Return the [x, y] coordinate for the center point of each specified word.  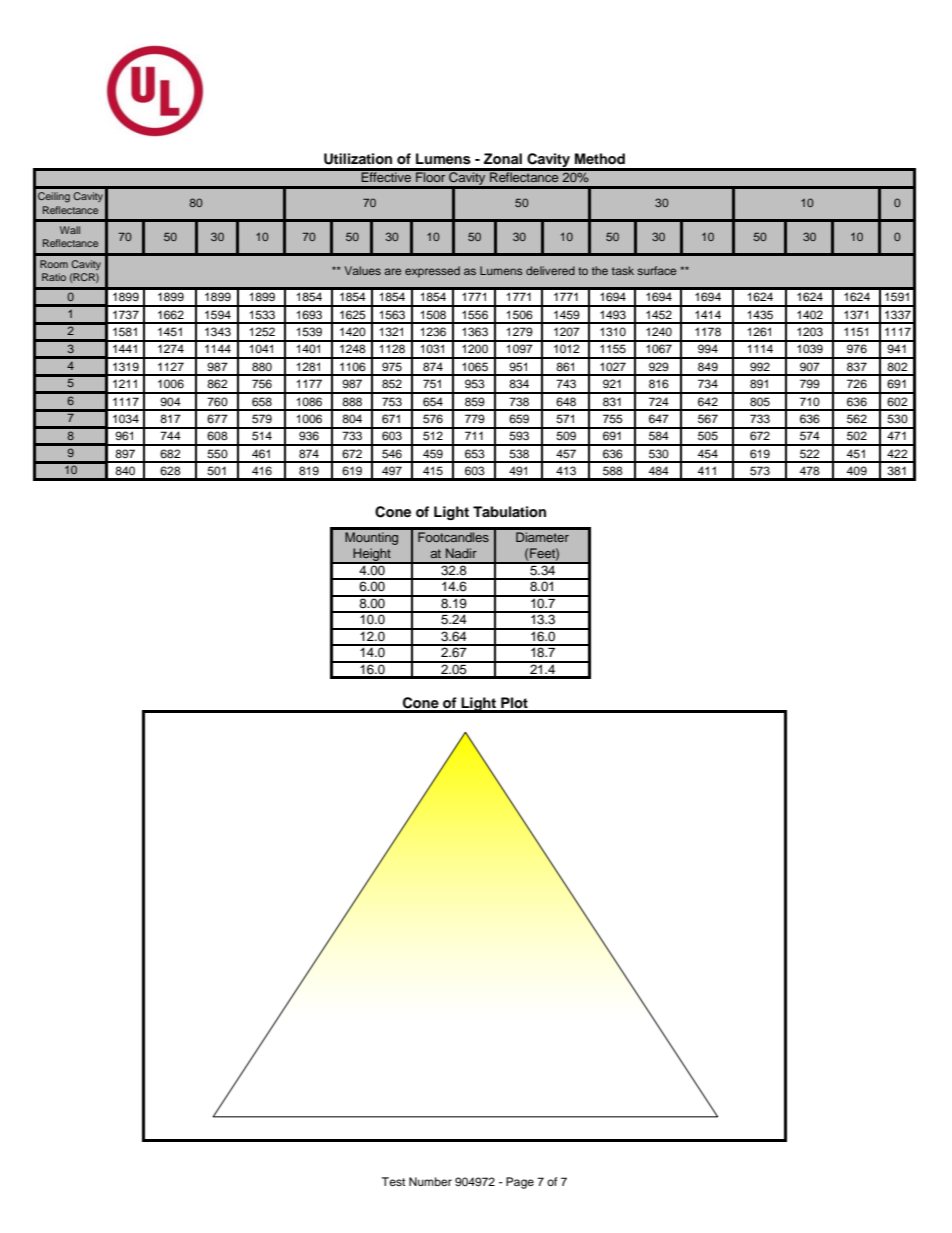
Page [520, 1183]
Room [54, 264]
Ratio [54, 277]
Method [600, 158]
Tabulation [509, 512]
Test [393, 1181]
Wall [70, 230]
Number [430, 1181]
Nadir [461, 553]
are [392, 271]
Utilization [358, 159]
